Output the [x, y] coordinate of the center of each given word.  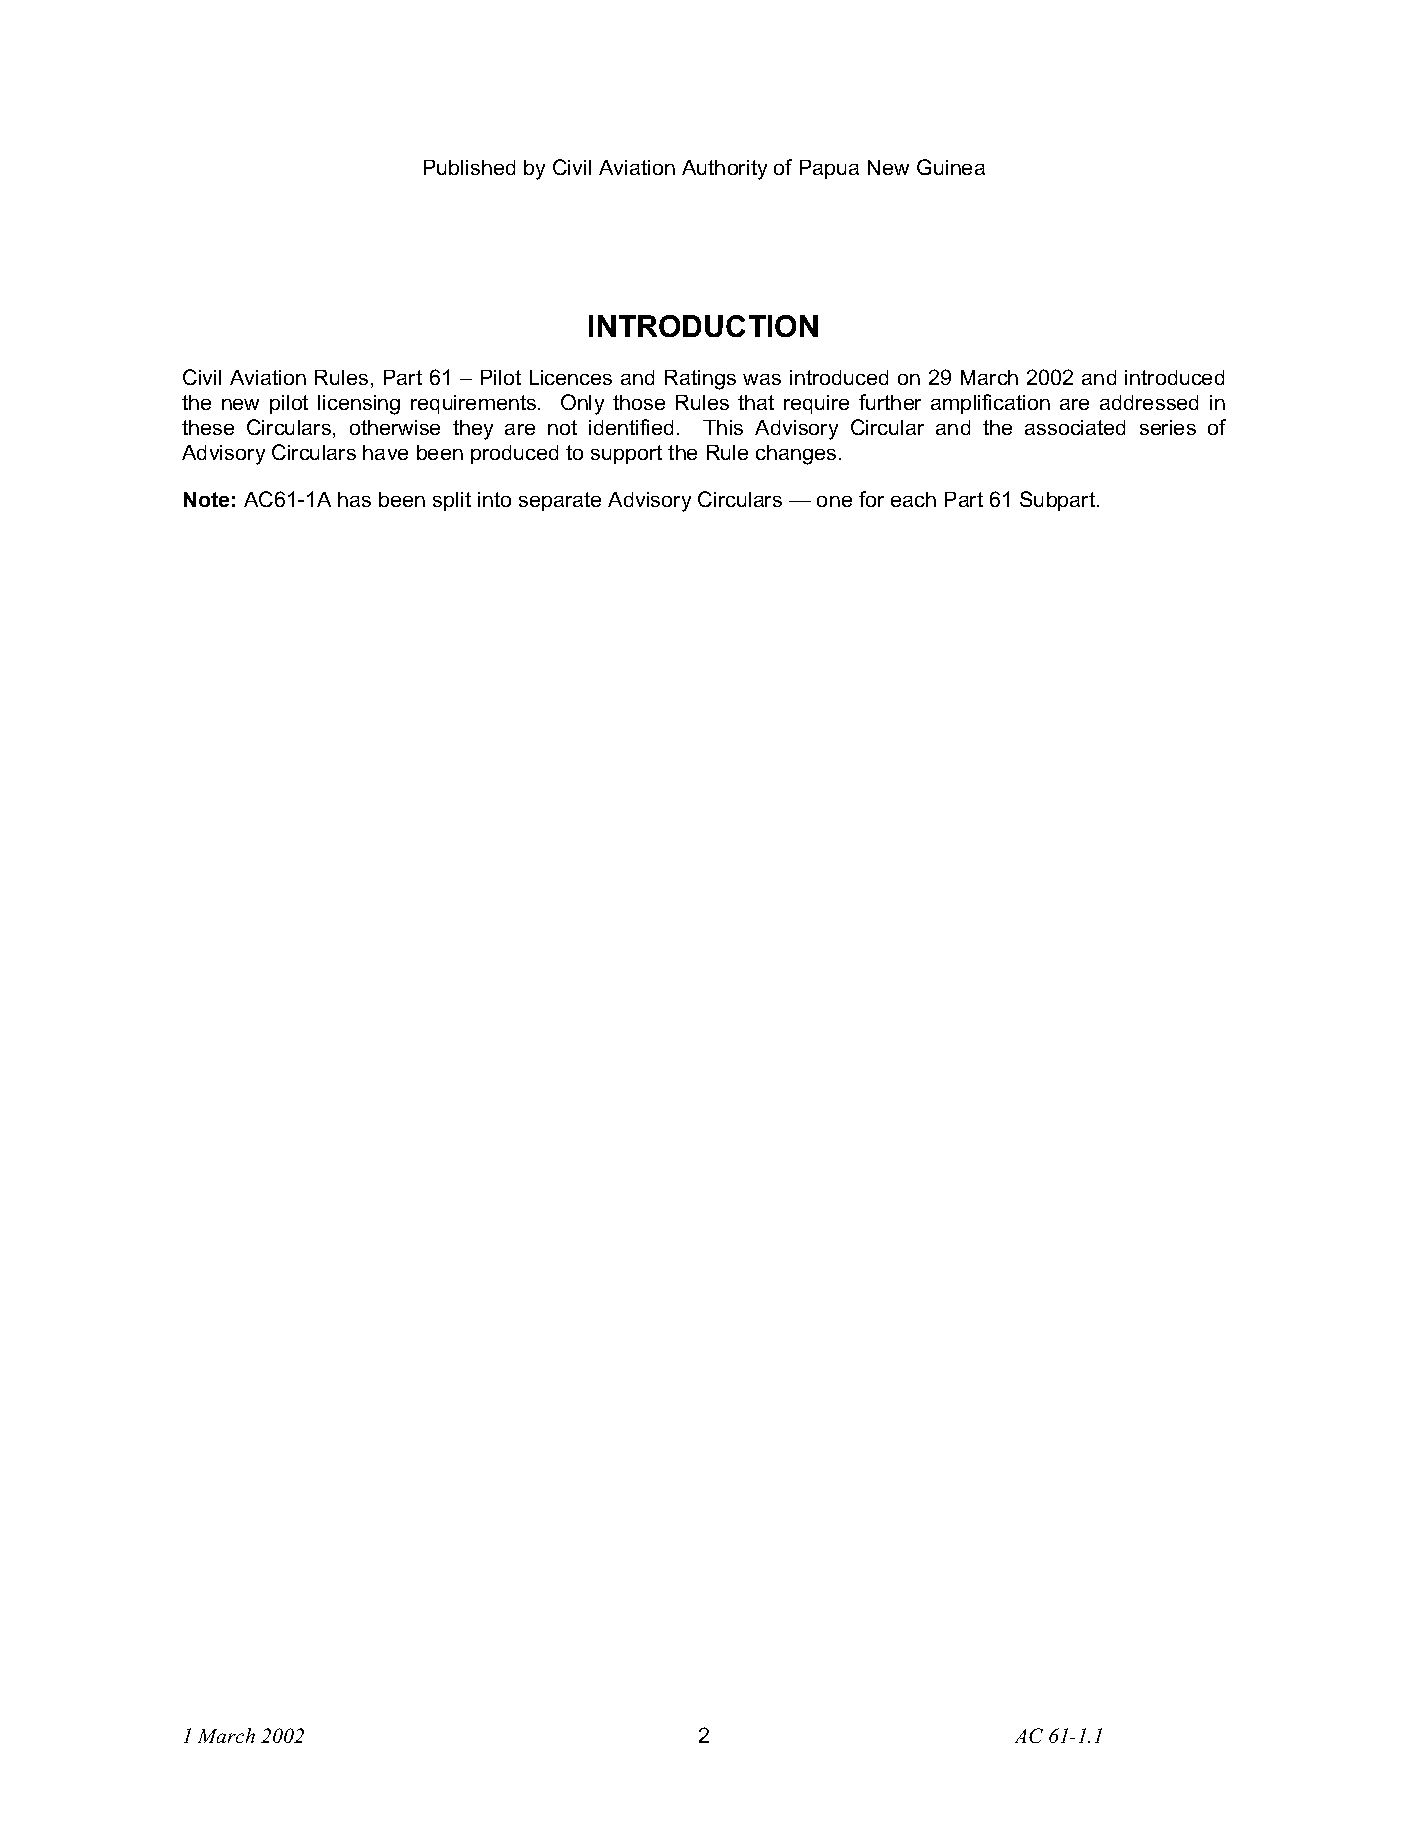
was [762, 379]
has [354, 499]
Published [469, 167]
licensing [359, 405]
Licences [571, 377]
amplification [990, 404]
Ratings [700, 380]
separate [560, 501]
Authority [724, 170]
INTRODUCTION [703, 326]
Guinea [951, 167]
